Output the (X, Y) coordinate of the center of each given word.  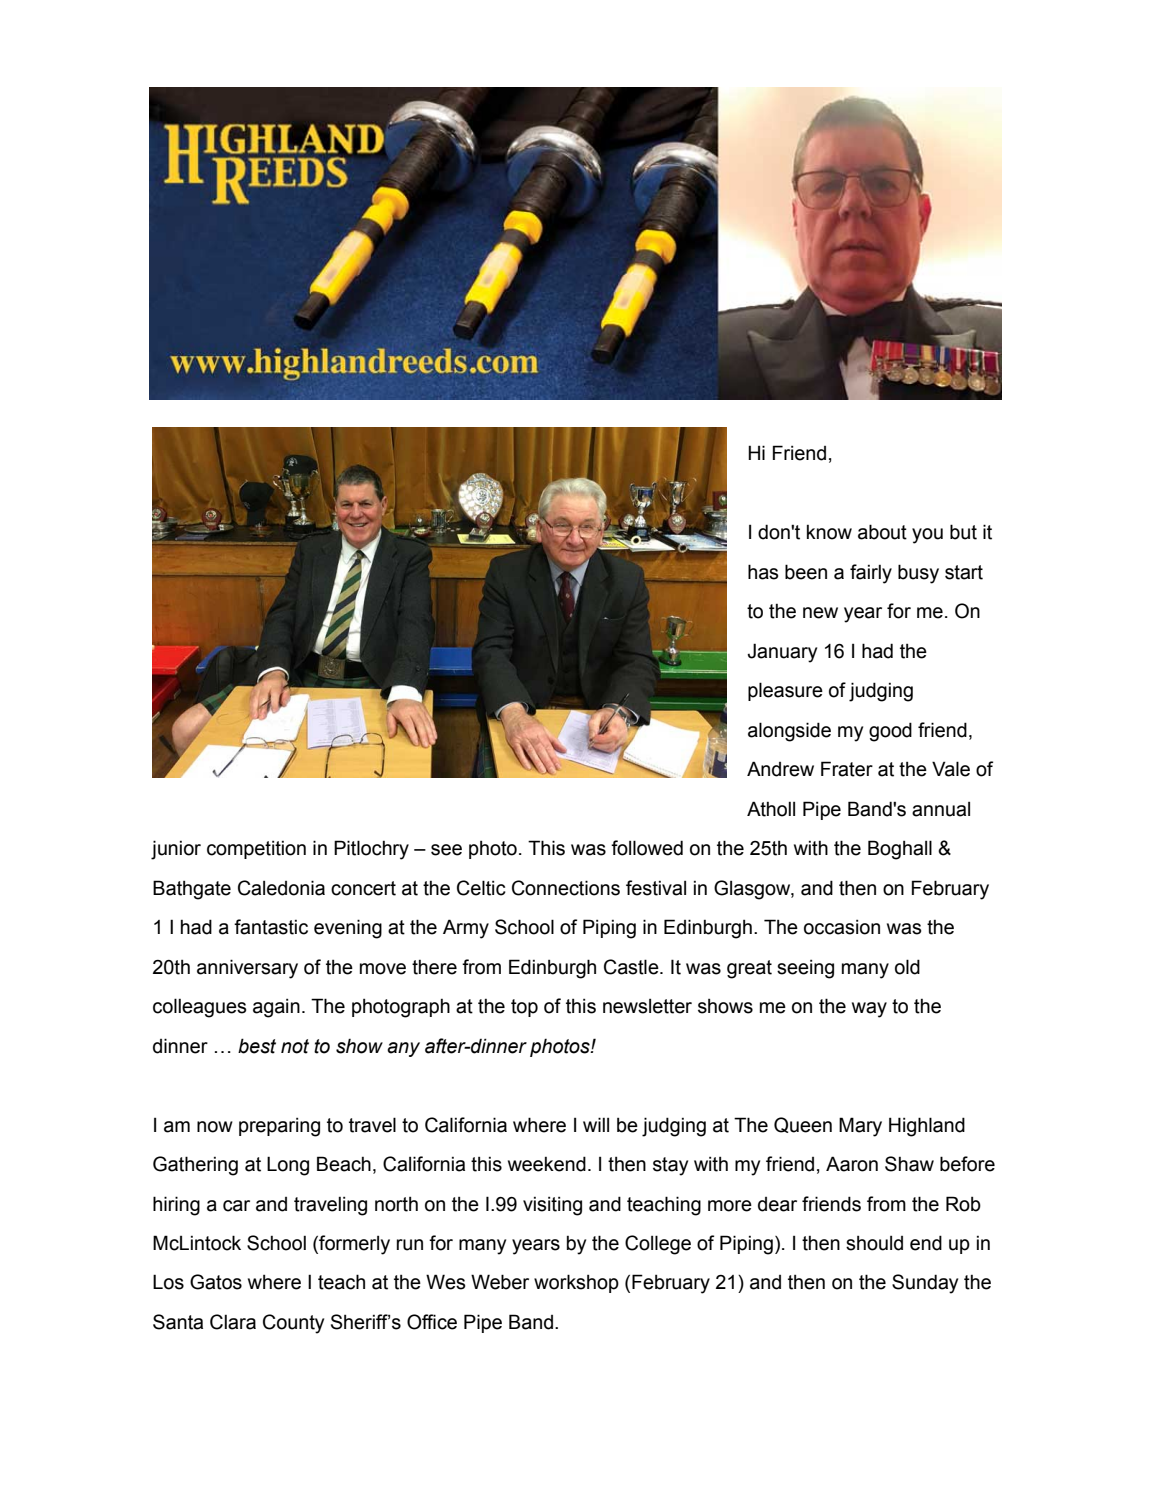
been (806, 572)
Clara (233, 1322)
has (763, 572)
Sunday (925, 1284)
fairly (871, 574)
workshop (576, 1283)
